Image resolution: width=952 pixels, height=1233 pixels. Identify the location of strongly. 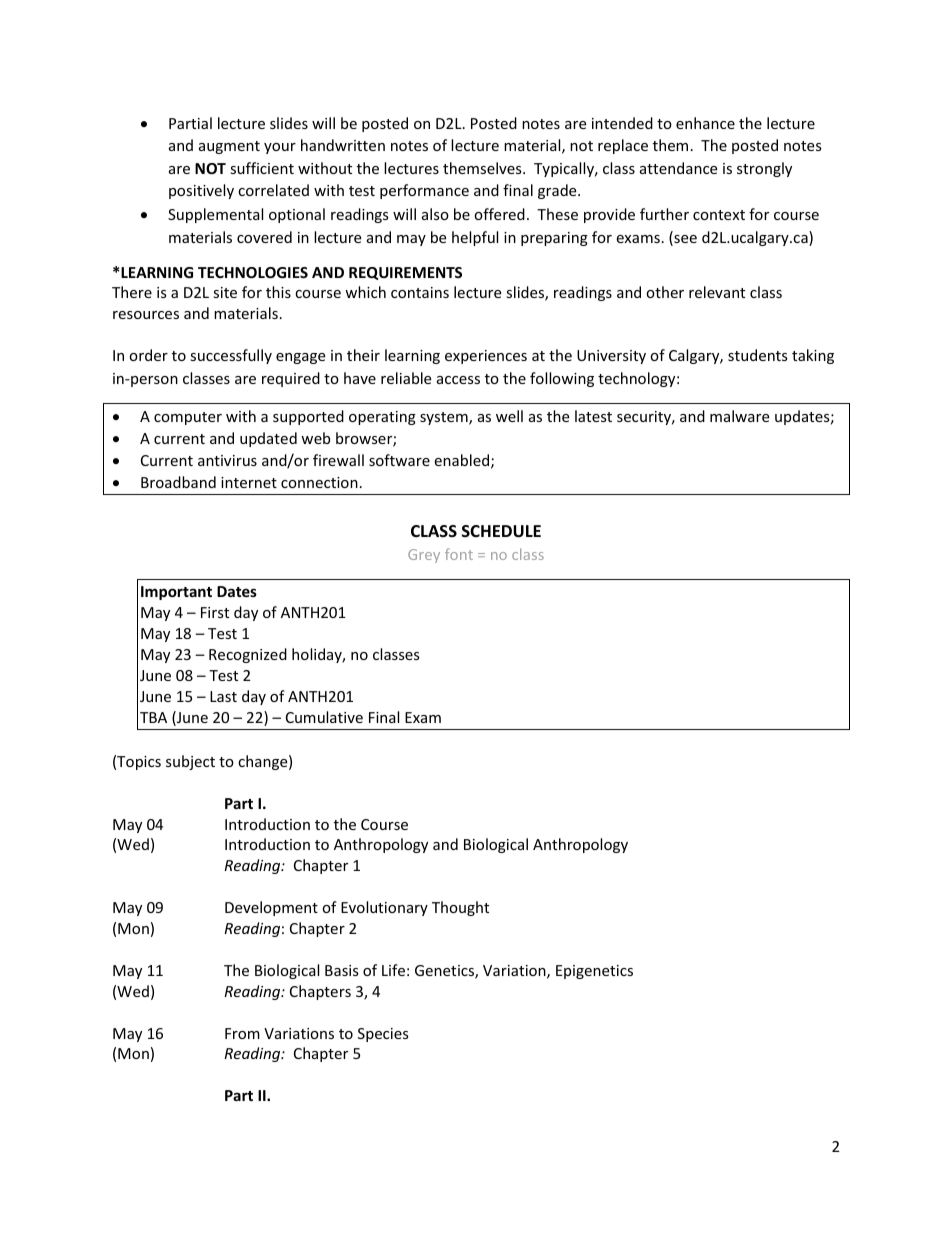
(764, 169).
